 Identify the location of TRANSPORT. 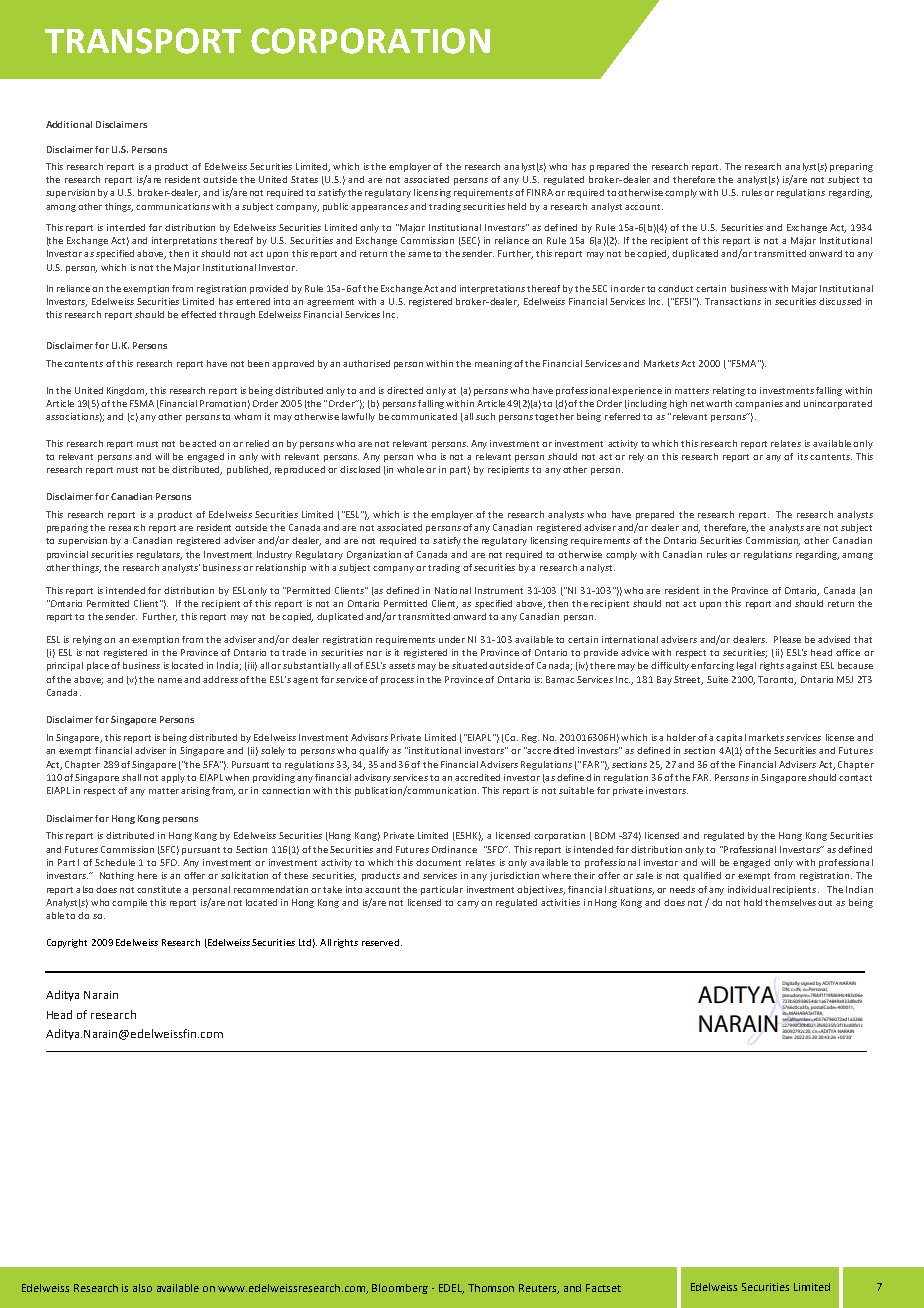
(143, 41).
